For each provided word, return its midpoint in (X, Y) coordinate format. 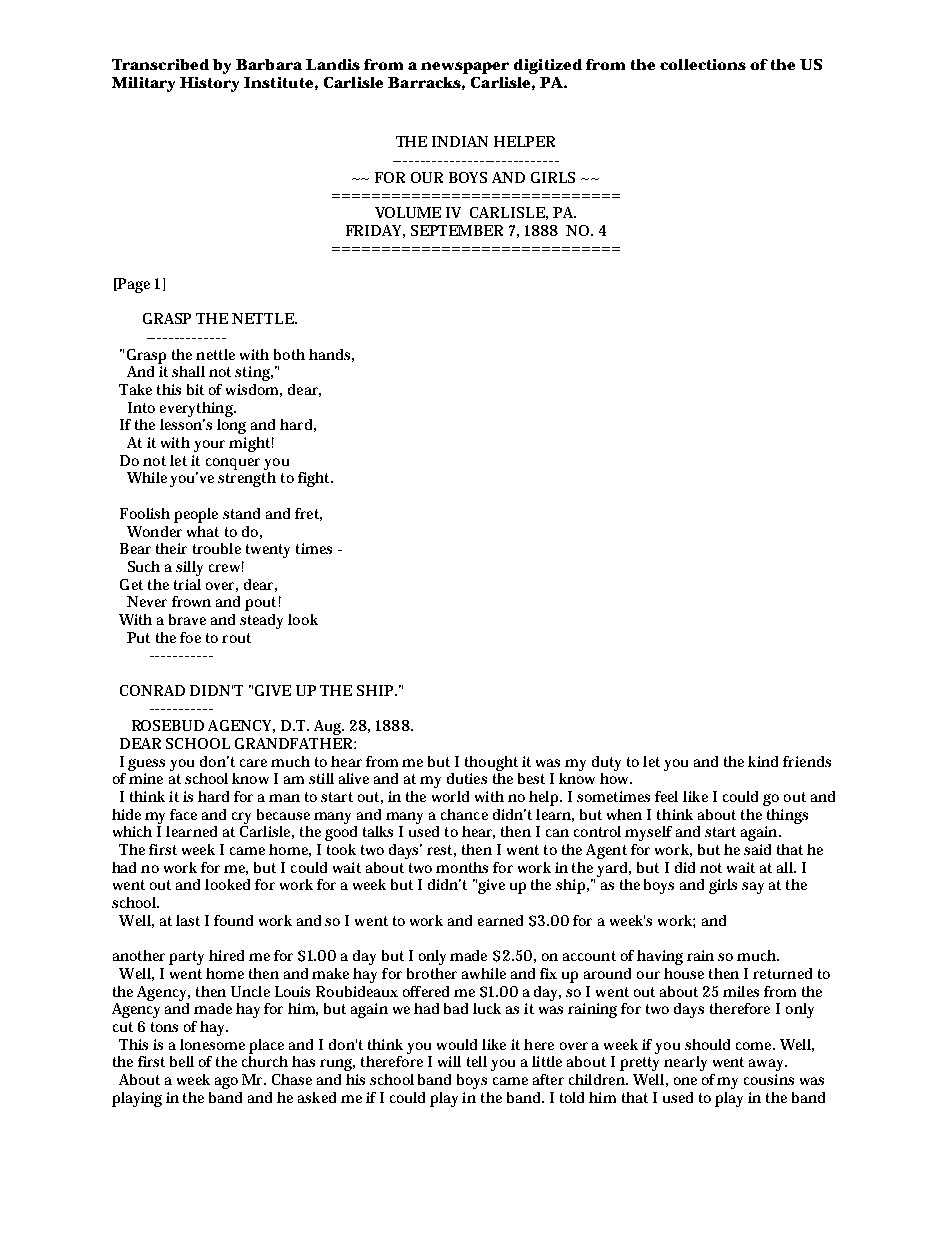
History (209, 84)
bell (182, 1061)
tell (477, 1061)
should (707, 1044)
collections (703, 64)
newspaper (465, 68)
